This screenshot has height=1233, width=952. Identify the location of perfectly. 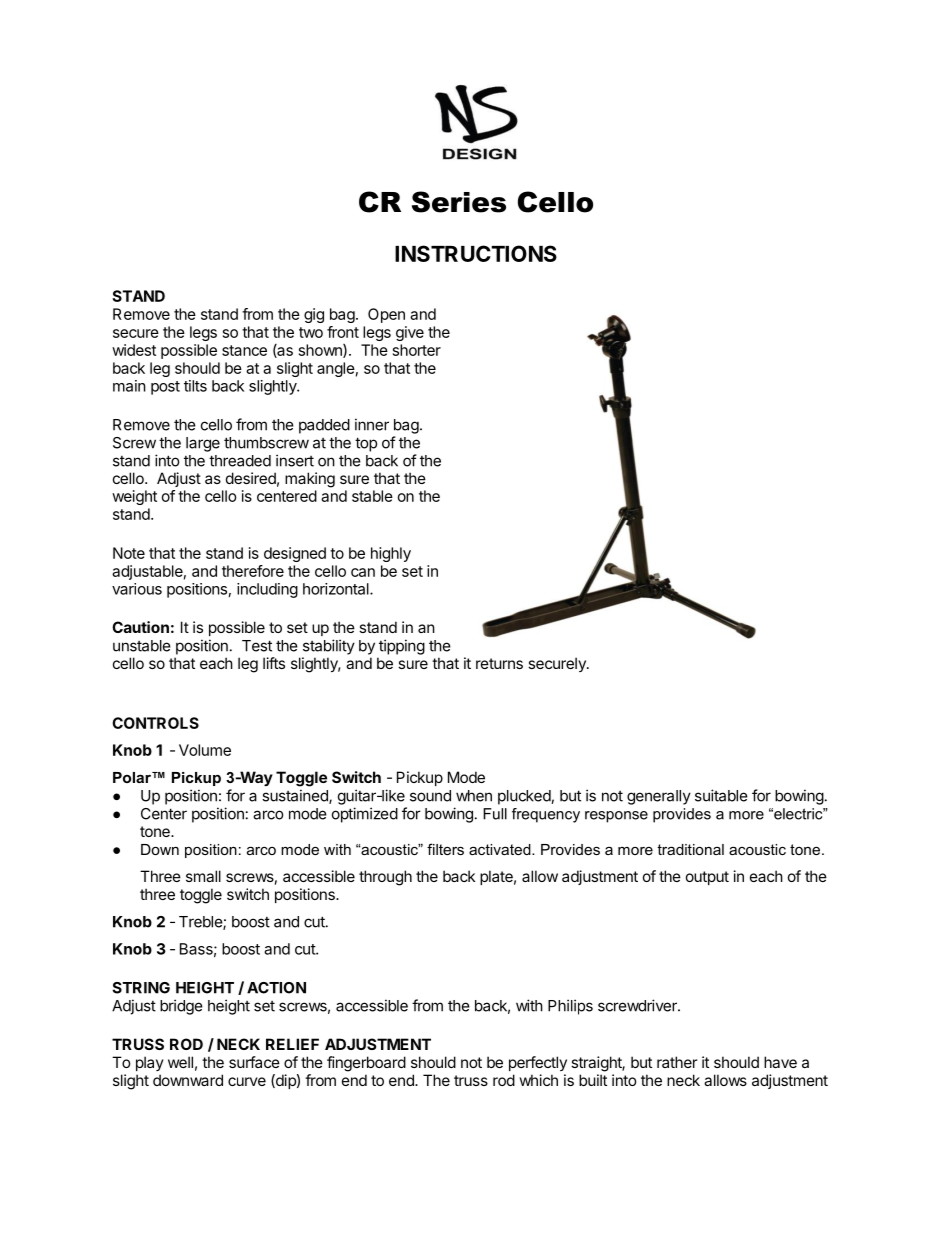
(538, 1063).
